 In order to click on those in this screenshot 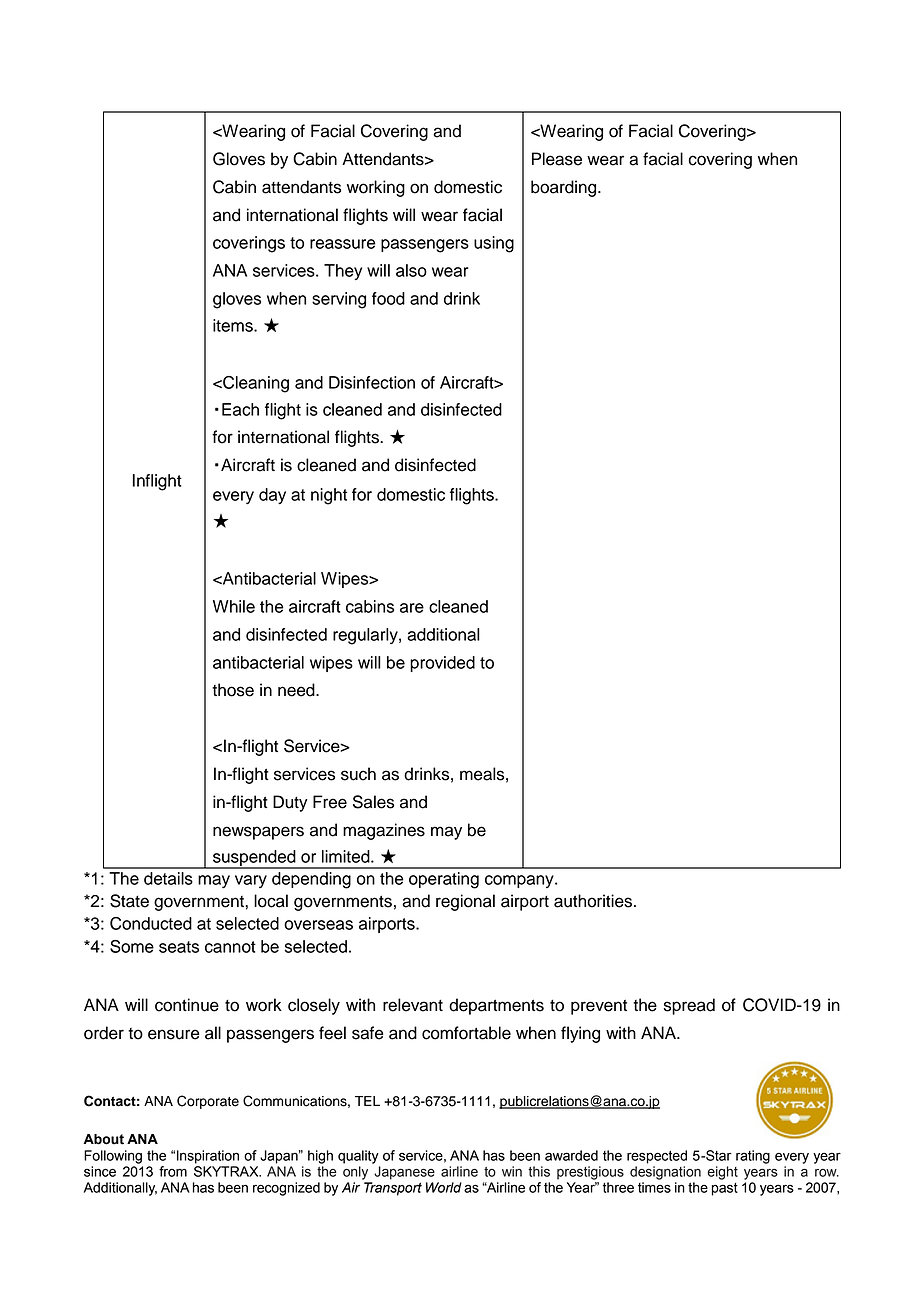, I will do `click(233, 690)`.
